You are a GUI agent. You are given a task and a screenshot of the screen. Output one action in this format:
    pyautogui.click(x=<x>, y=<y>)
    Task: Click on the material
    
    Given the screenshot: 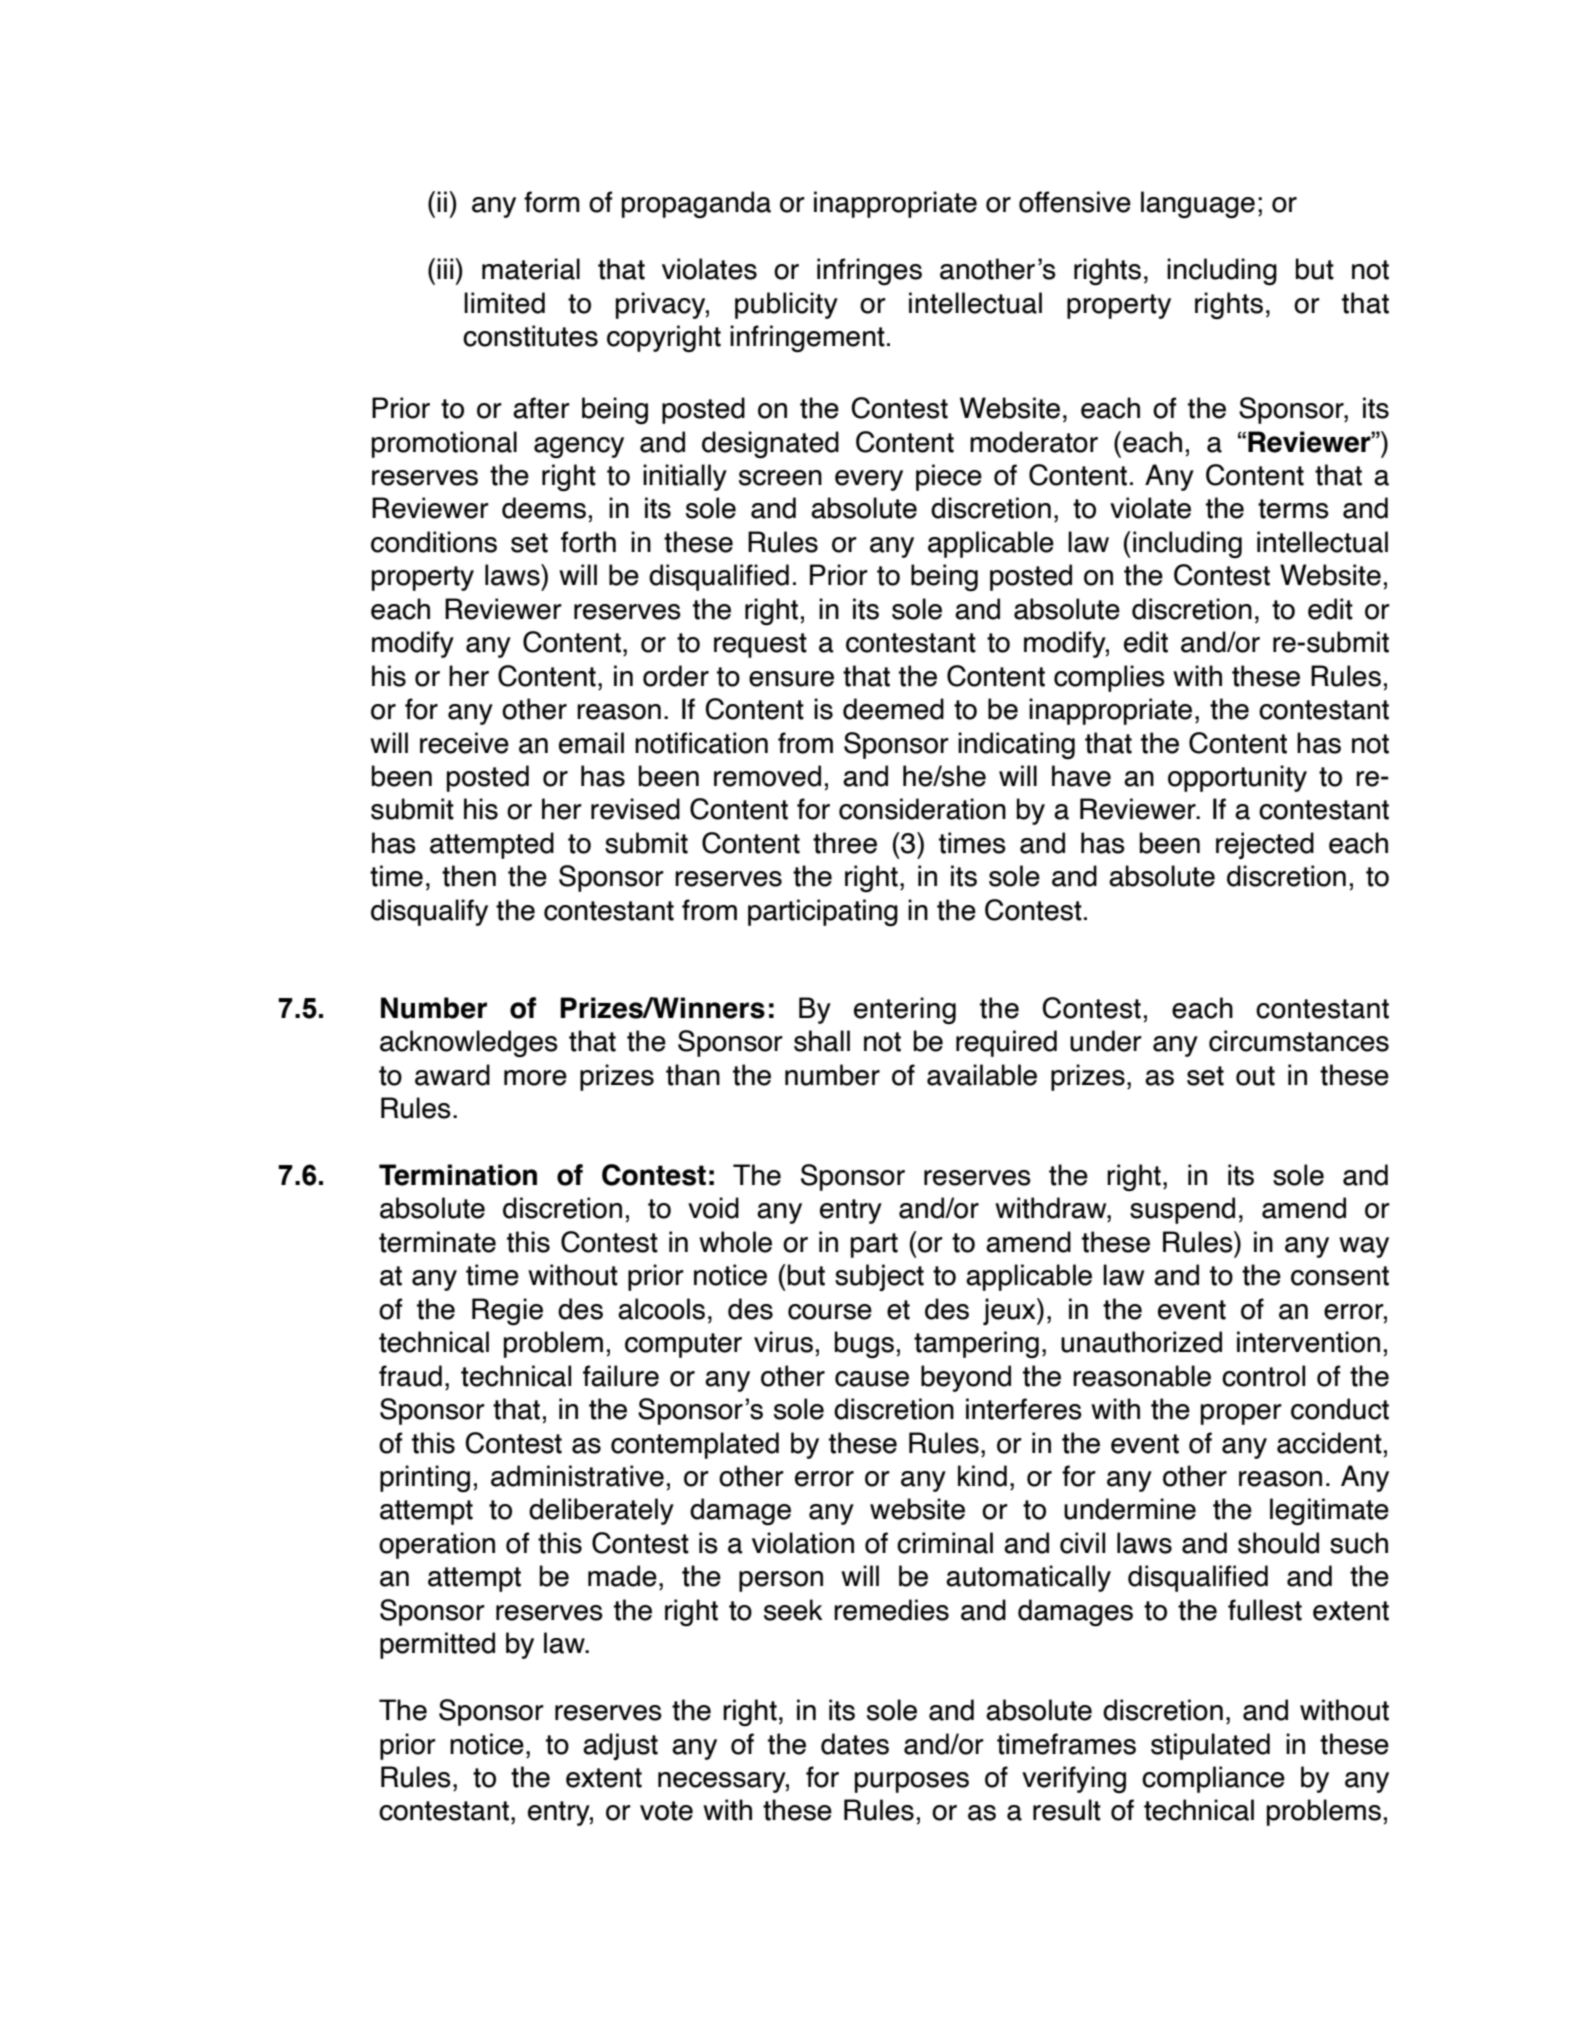 What is the action you would take?
    pyautogui.click(x=531, y=269)
